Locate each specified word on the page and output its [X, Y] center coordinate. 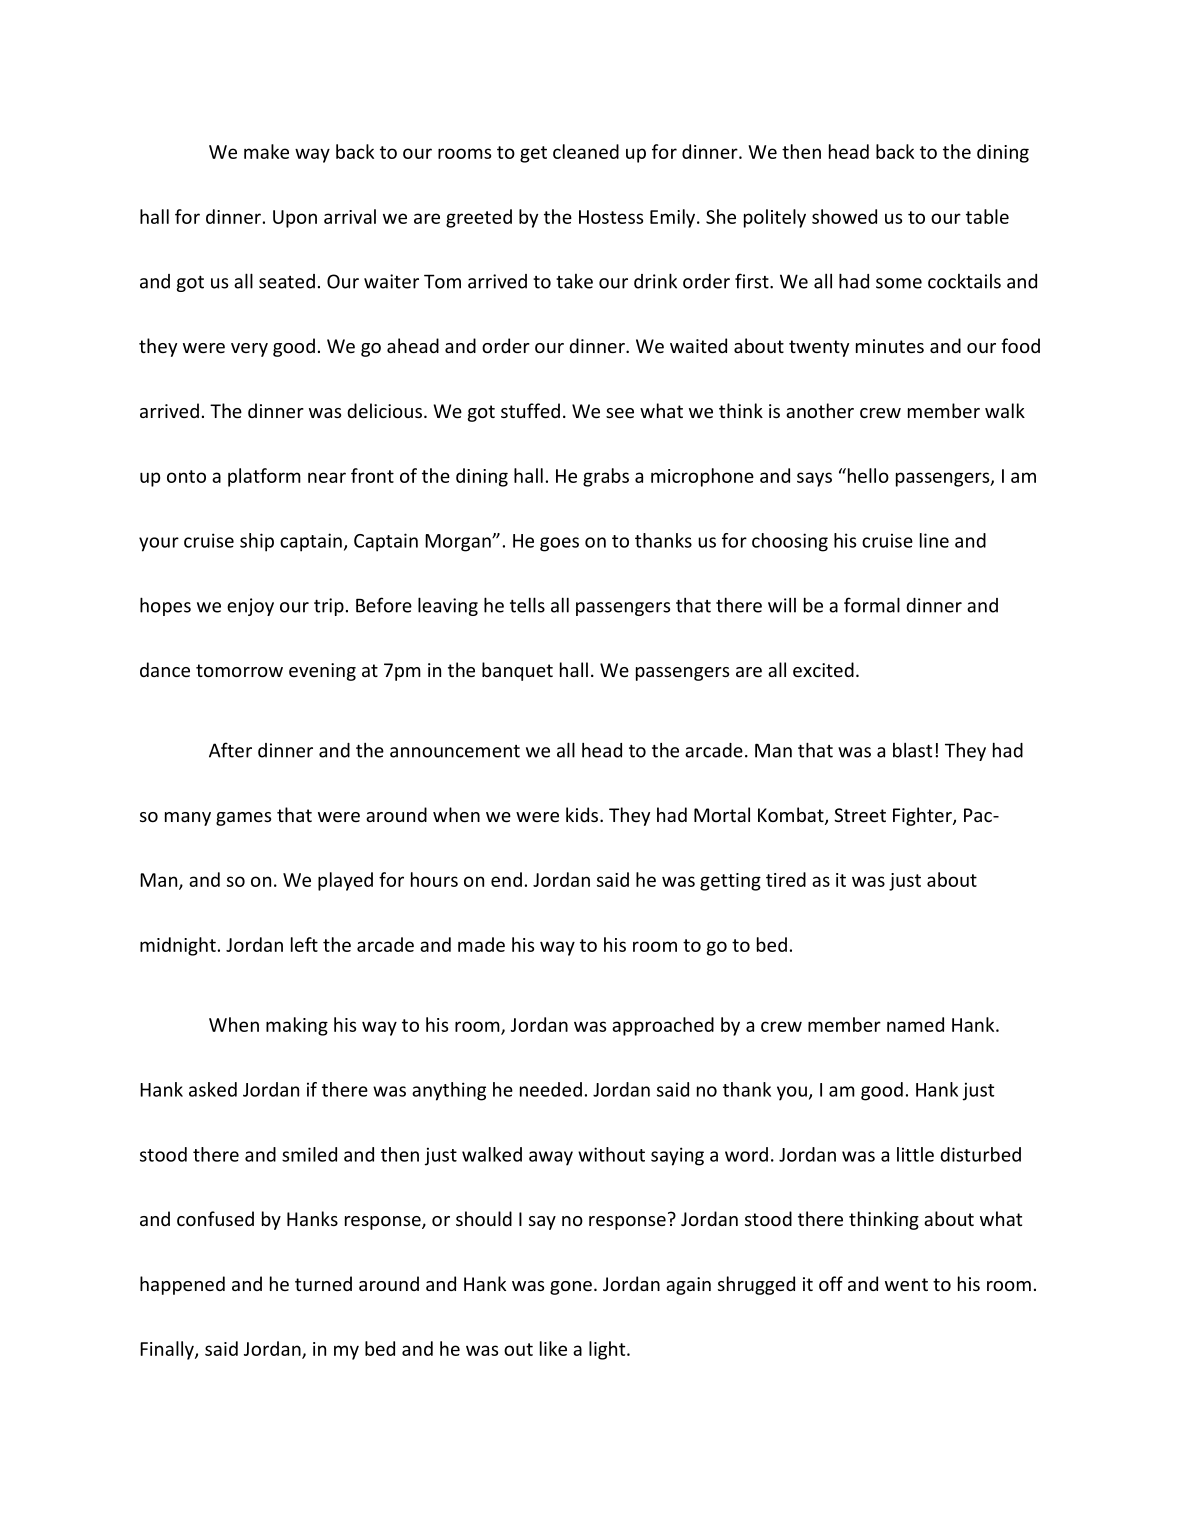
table [987, 216]
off [831, 1283]
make [266, 151]
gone [571, 1288]
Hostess [611, 217]
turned [323, 1283]
